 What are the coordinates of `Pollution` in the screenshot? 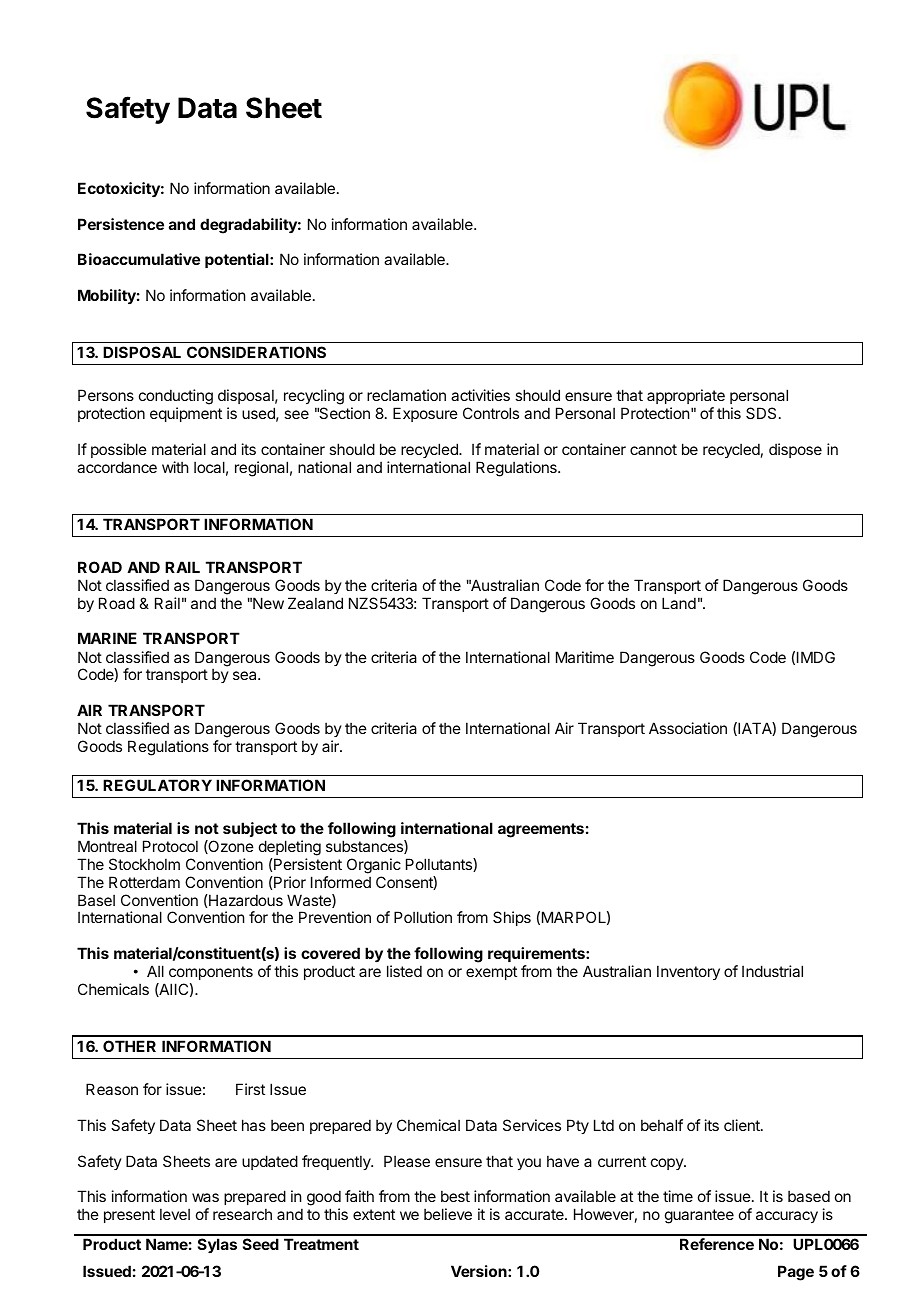 It's located at (423, 917).
